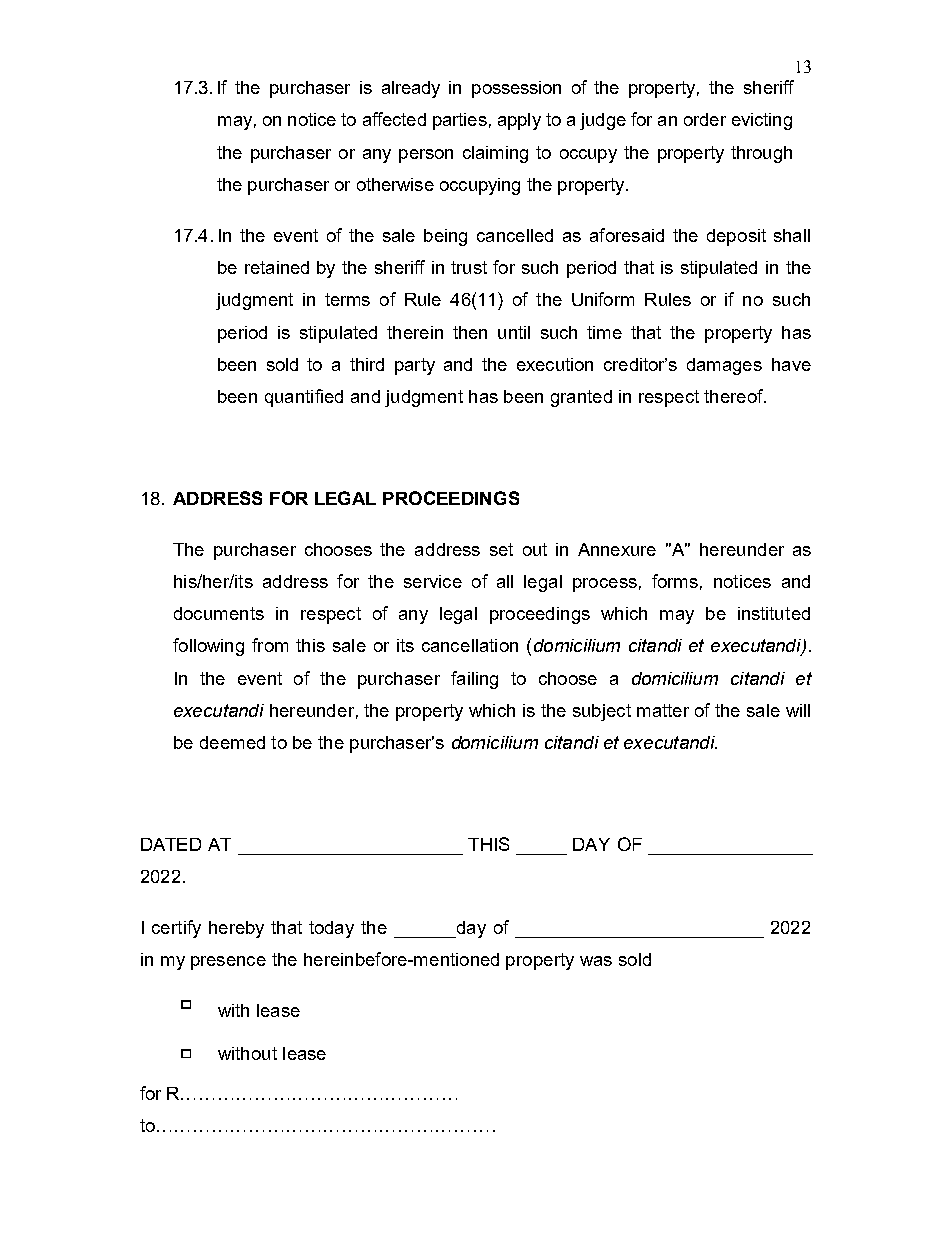 Image resolution: width=952 pixels, height=1233 pixels. I want to click on matter, so click(663, 710).
